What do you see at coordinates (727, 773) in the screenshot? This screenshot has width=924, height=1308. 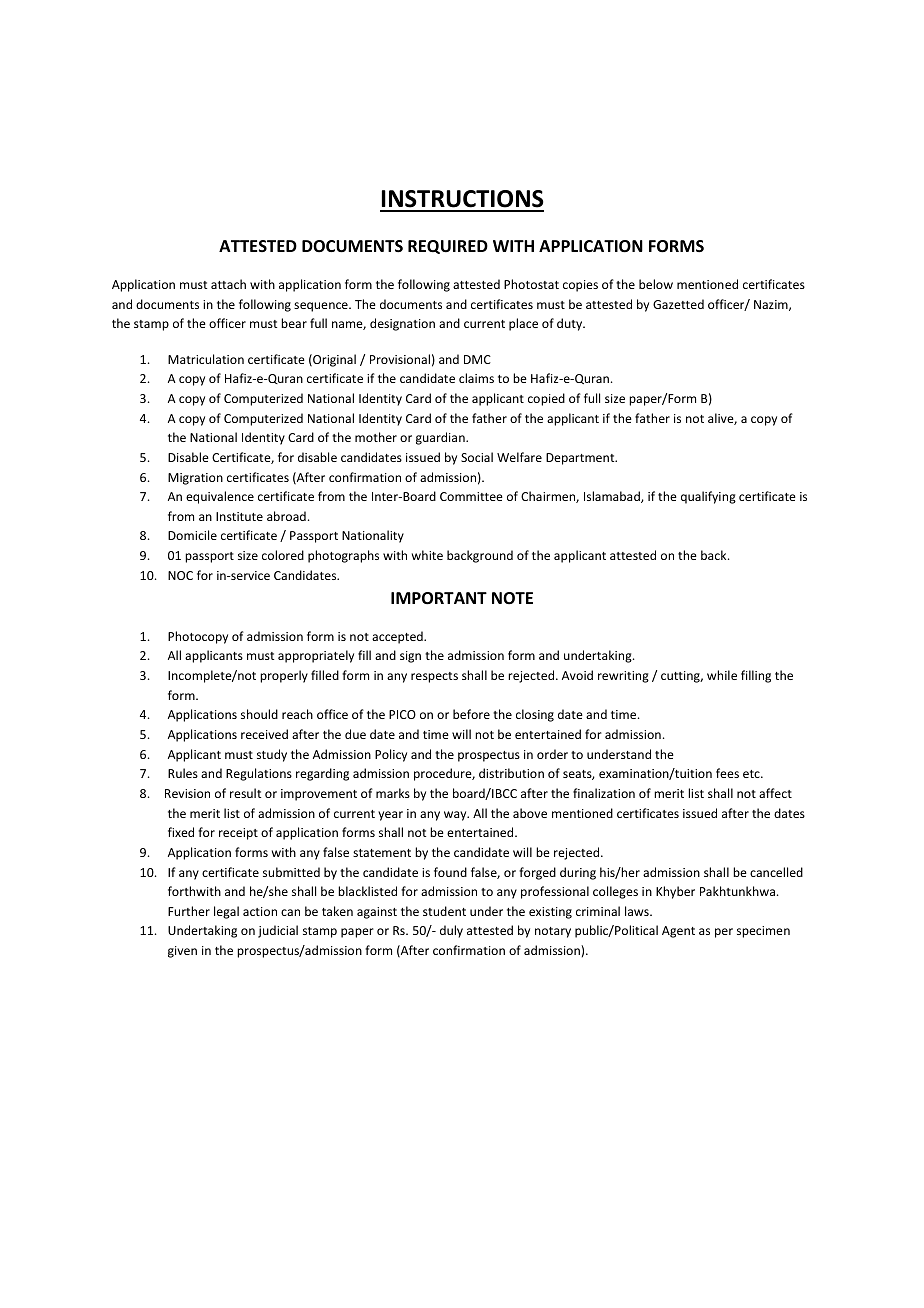 I see `fees` at bounding box center [727, 773].
